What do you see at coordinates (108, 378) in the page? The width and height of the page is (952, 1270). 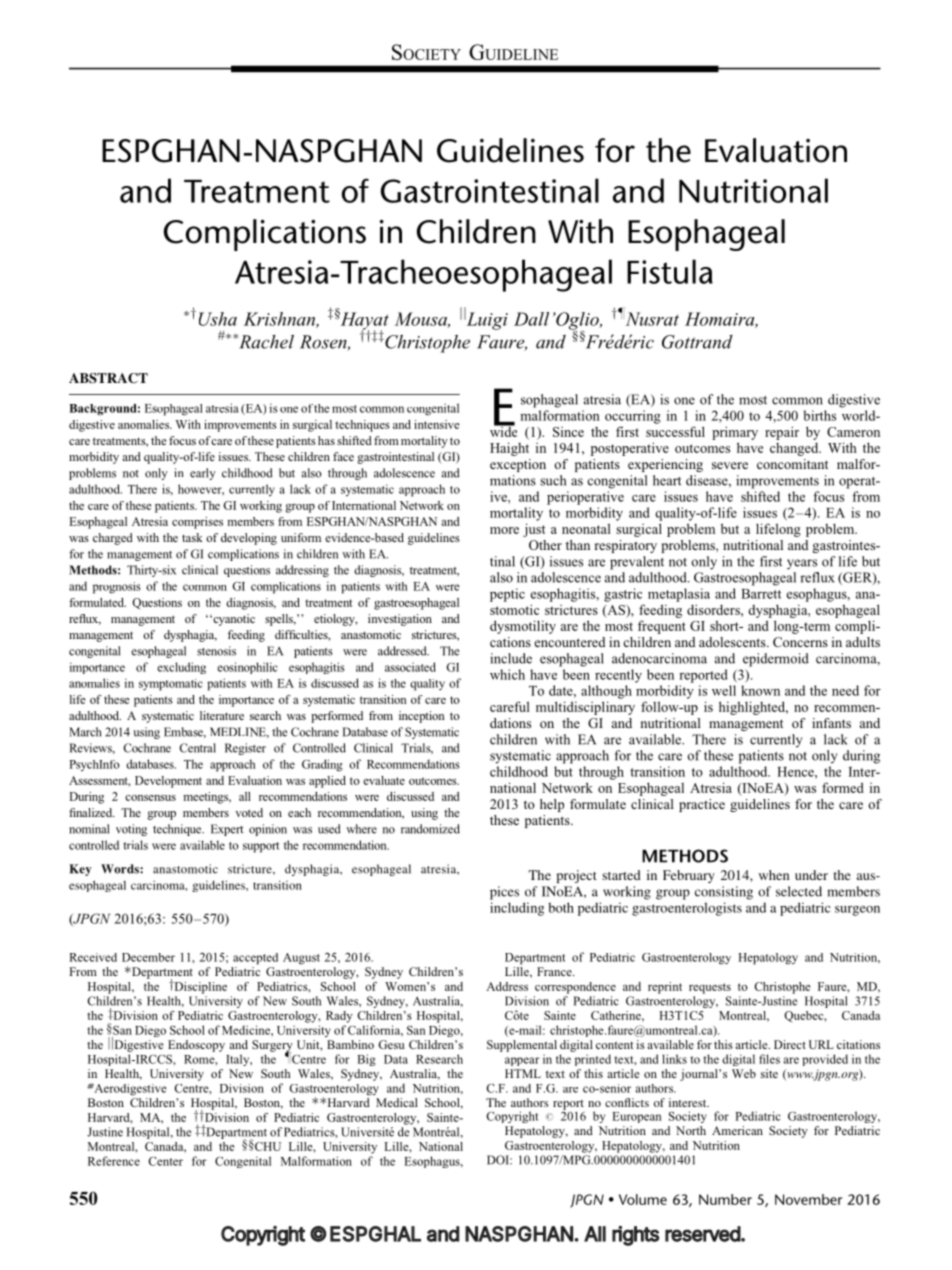 I see `ABSTRACT` at bounding box center [108, 378].
